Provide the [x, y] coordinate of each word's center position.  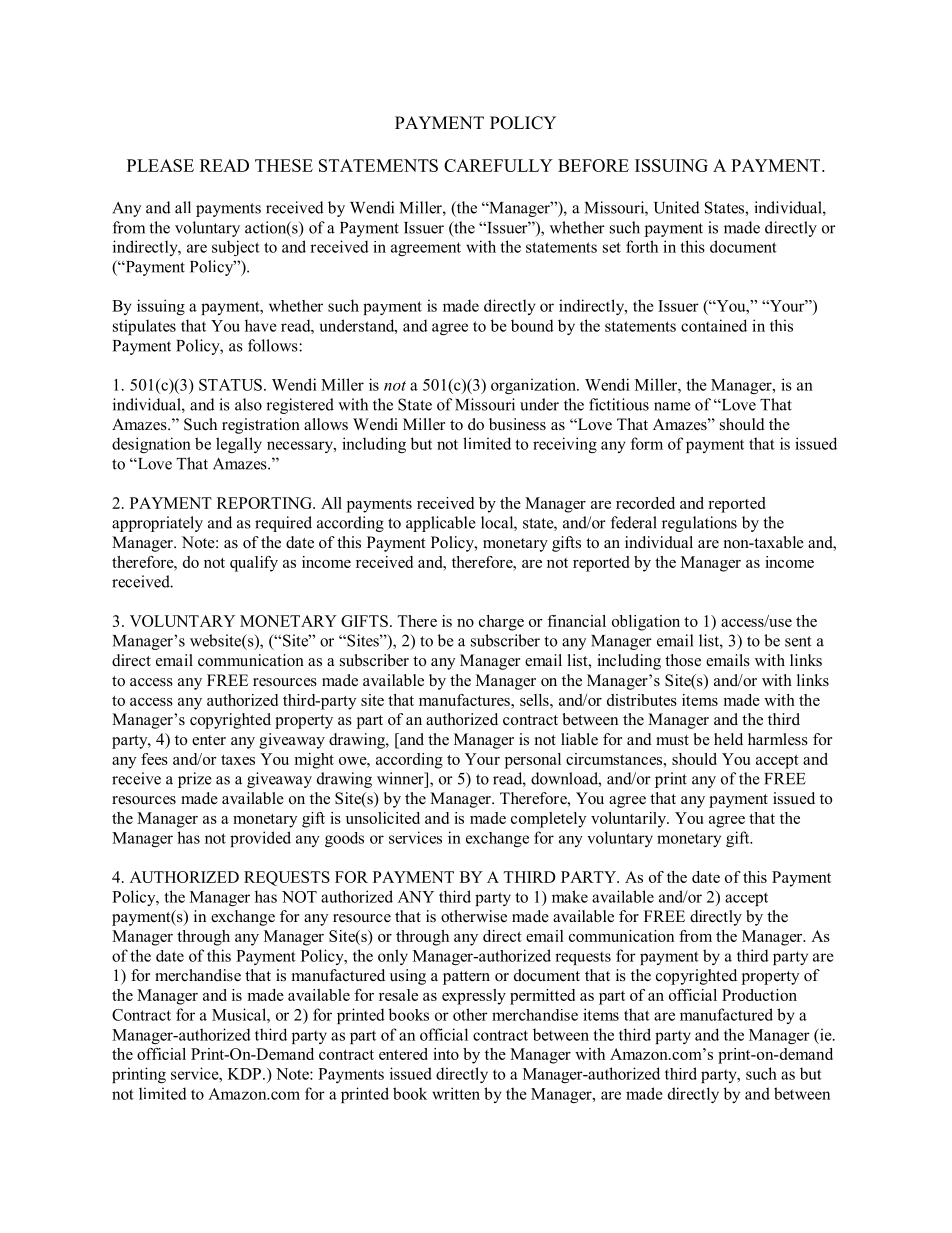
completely [548, 820]
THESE [284, 165]
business [517, 424]
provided [260, 839]
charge [501, 623]
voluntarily [629, 820]
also [248, 404]
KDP [244, 1074]
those [683, 660]
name [672, 406]
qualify [254, 564]
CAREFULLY [498, 165]
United [677, 207]
